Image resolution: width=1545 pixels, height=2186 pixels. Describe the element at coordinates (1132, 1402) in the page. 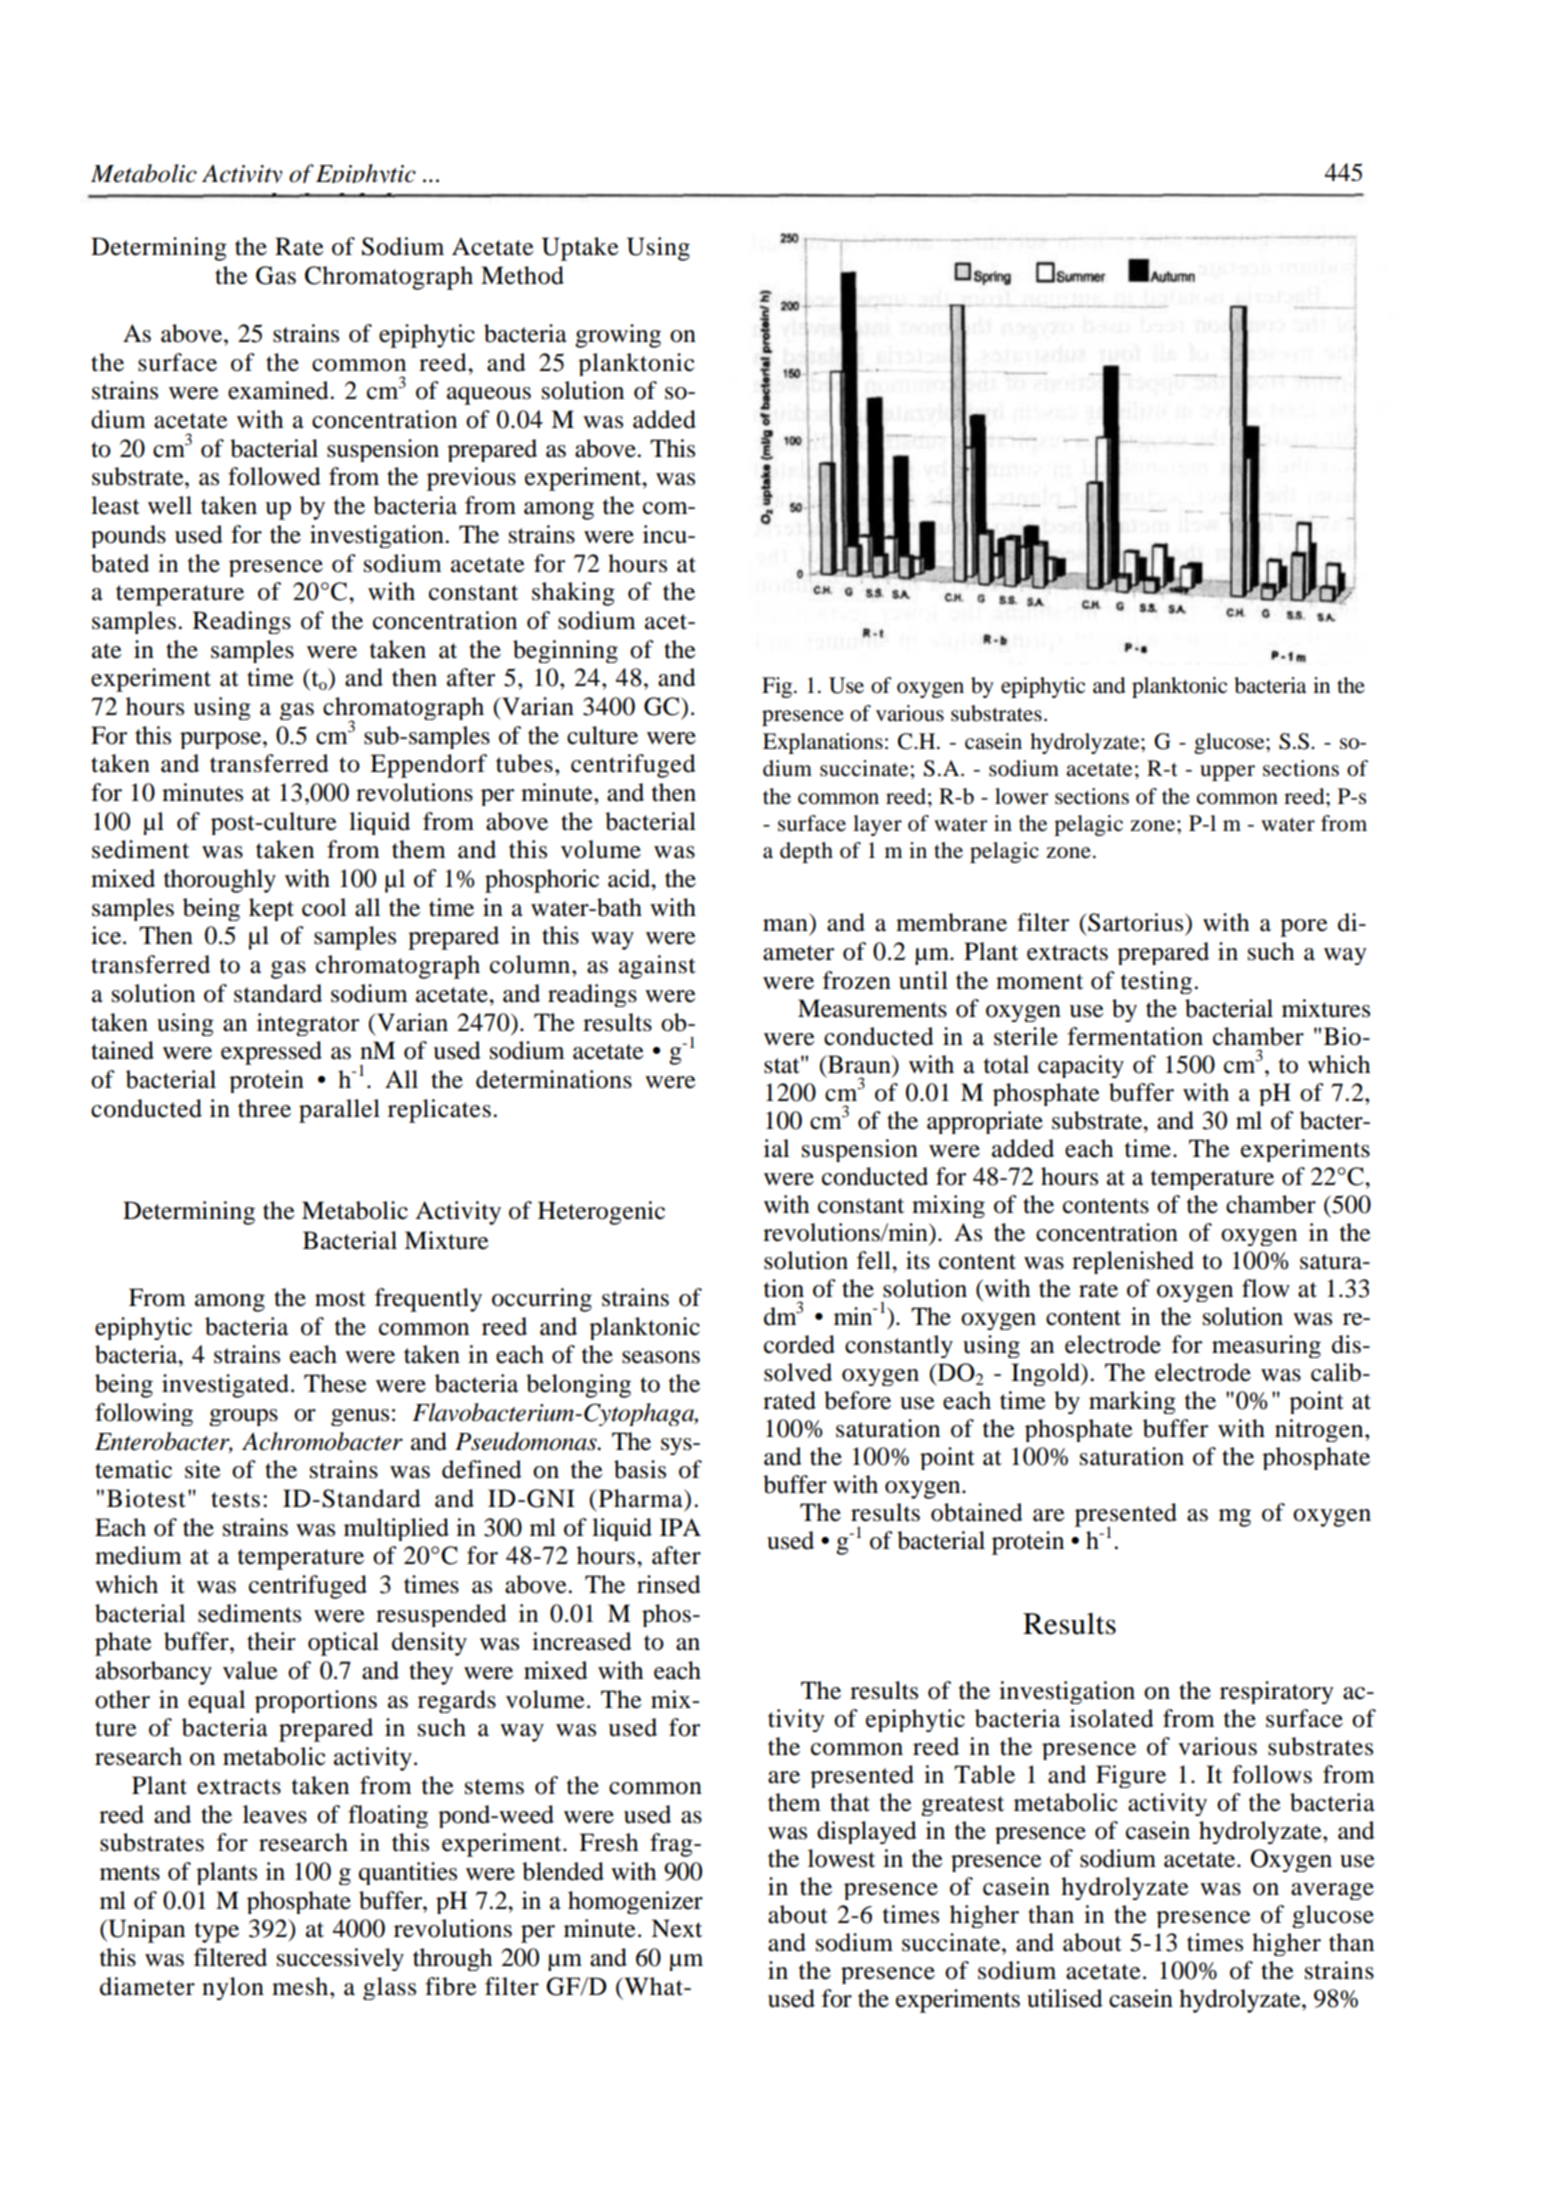

I see `marking` at that location.
